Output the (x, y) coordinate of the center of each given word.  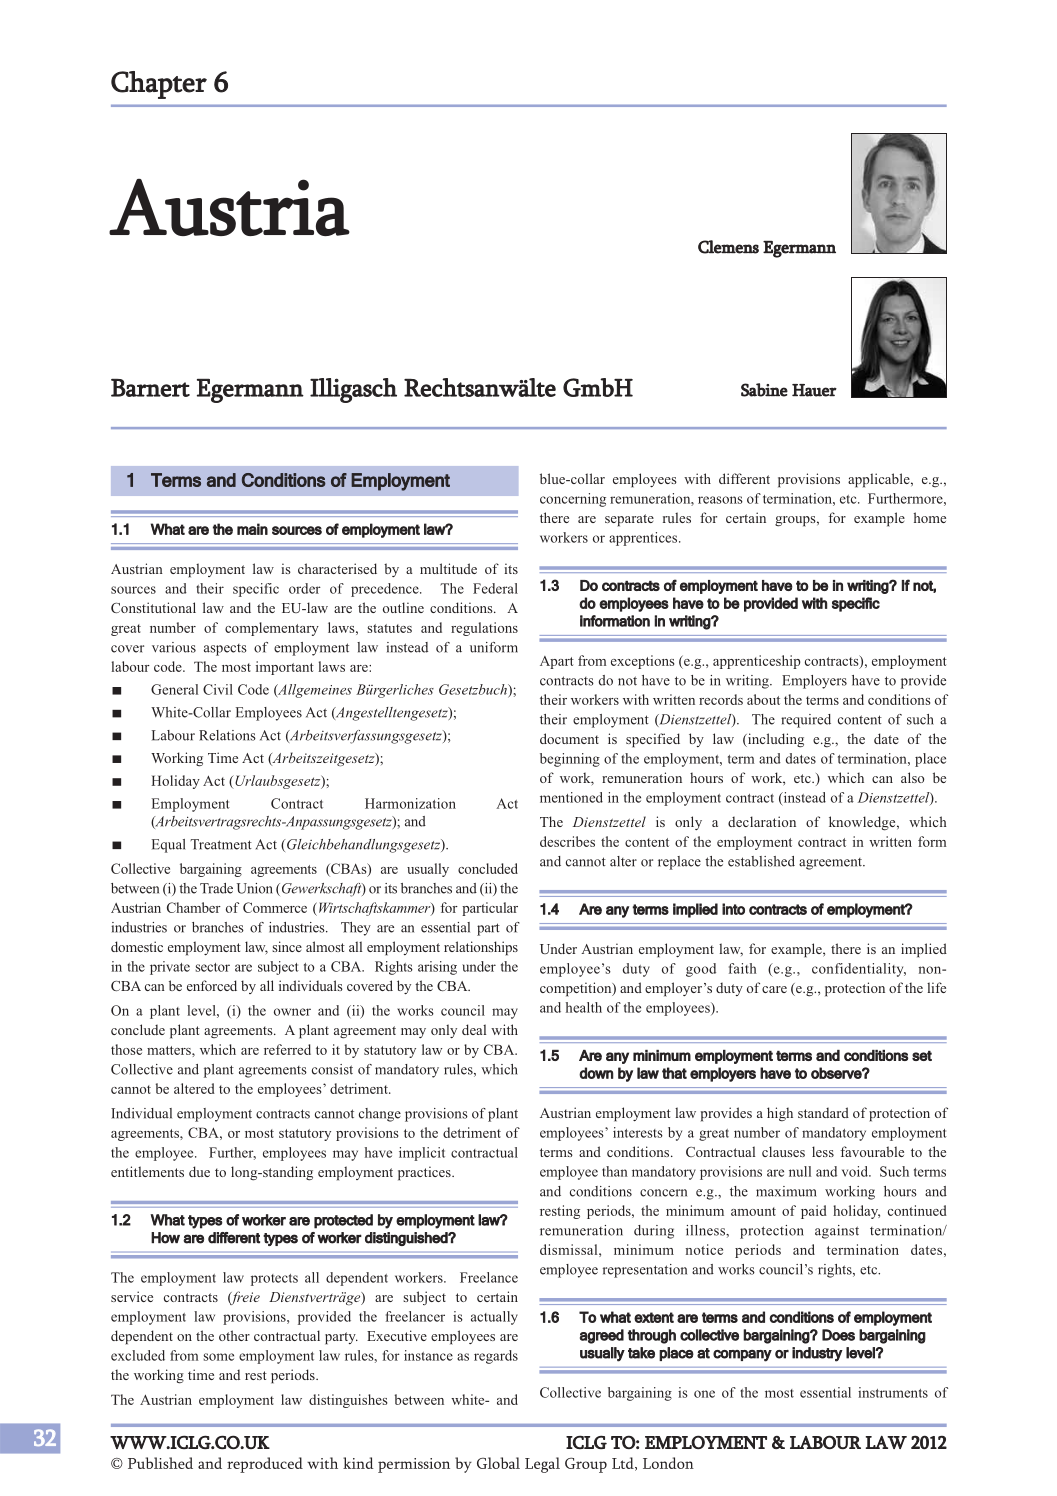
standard (823, 1112)
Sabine (764, 390)
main (252, 529)
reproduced (265, 1465)
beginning (570, 760)
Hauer (814, 390)
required (806, 721)
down (596, 1073)
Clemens (728, 247)
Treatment (221, 844)
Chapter (159, 85)
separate (629, 520)
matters (170, 1050)
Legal (542, 1465)
